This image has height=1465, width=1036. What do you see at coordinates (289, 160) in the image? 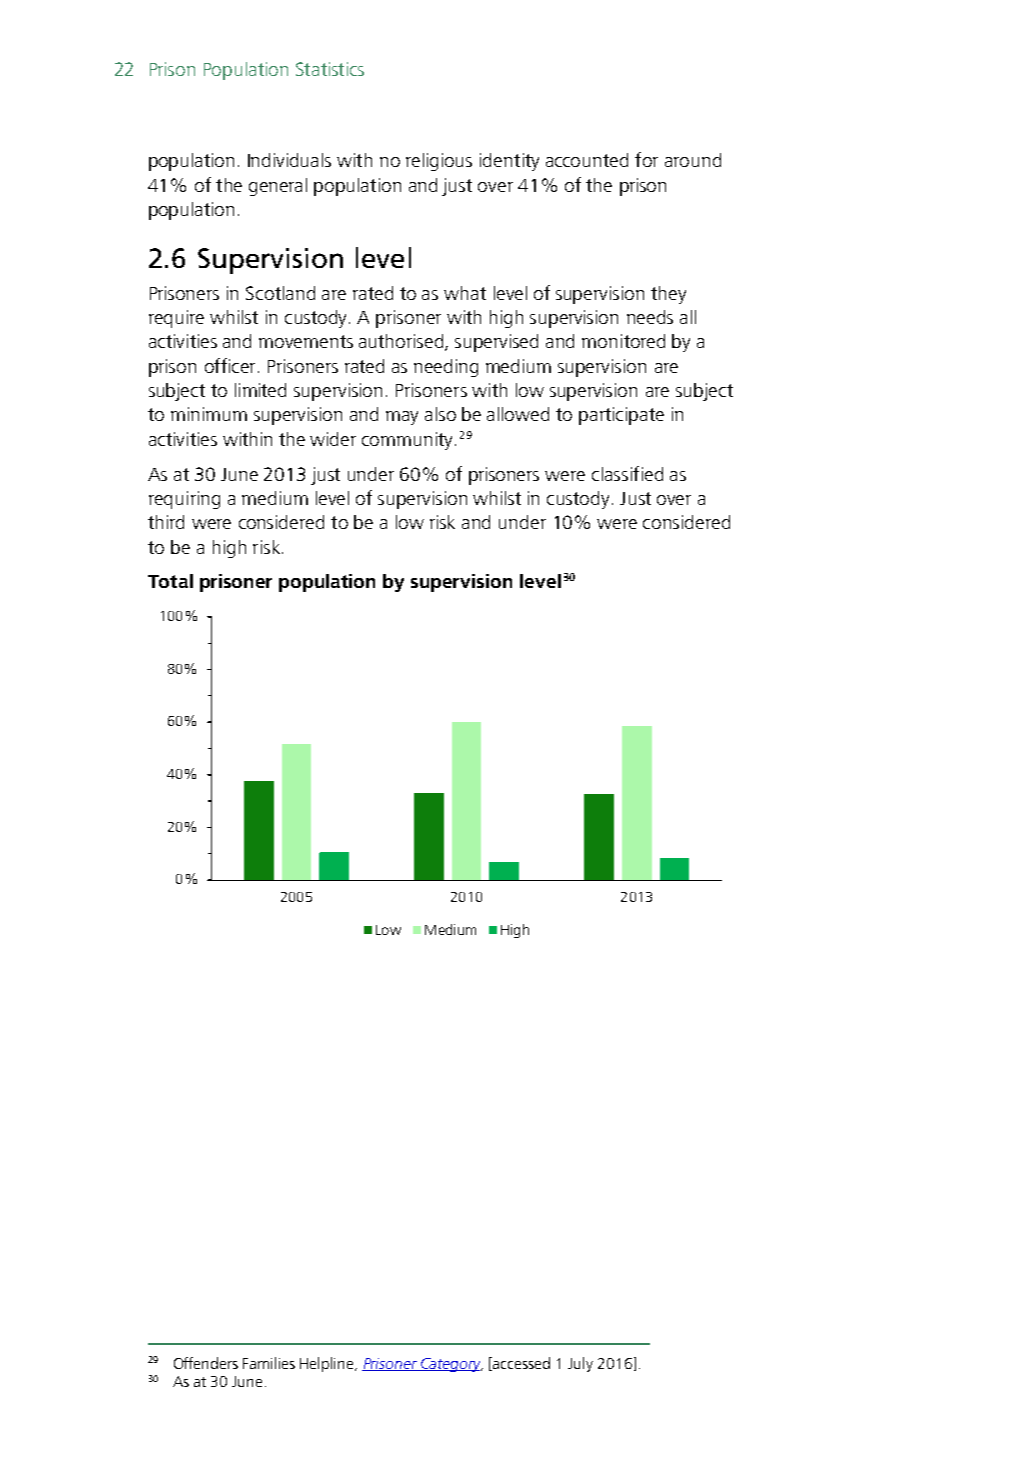
I see `Individuals` at bounding box center [289, 160].
